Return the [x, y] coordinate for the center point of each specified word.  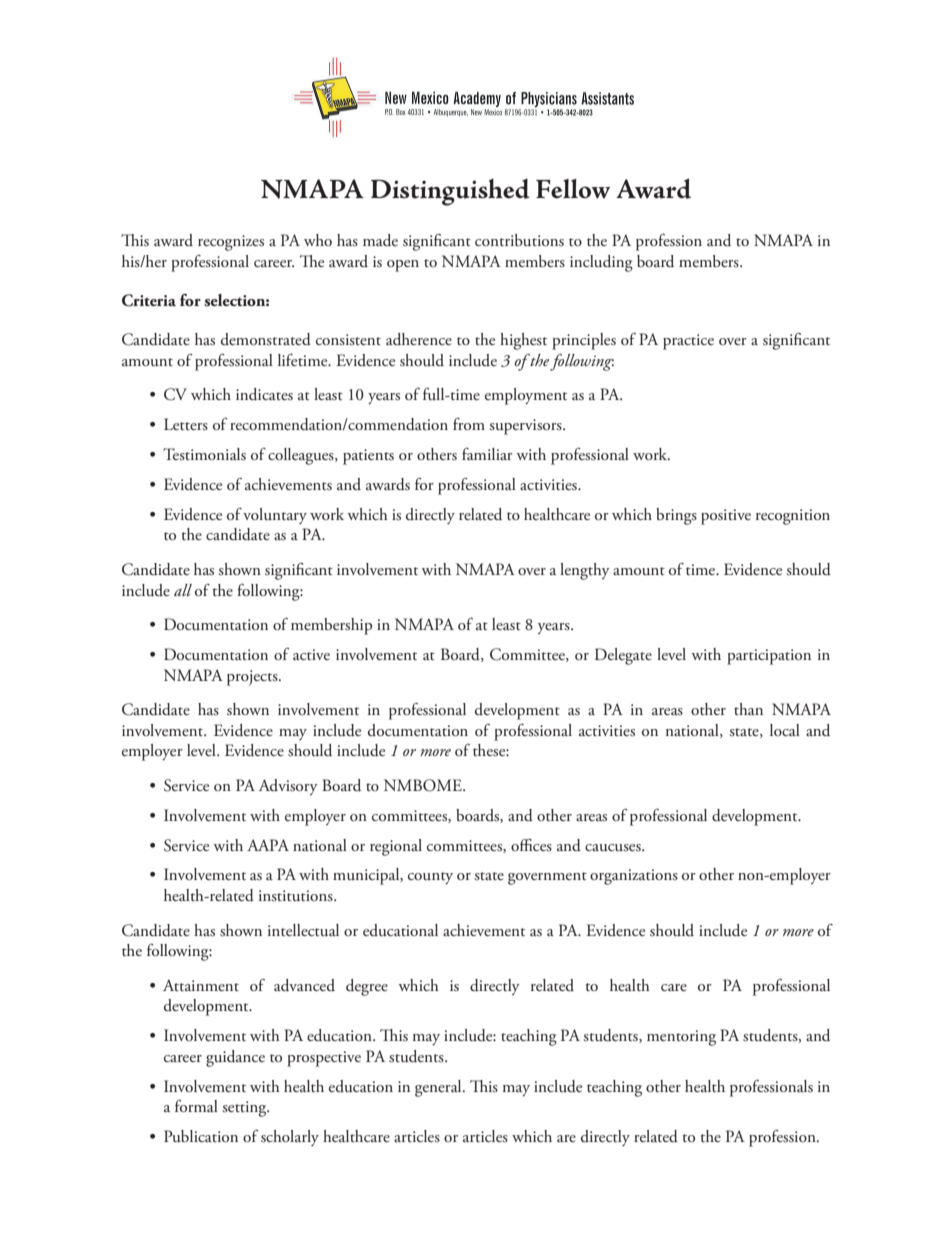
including [601, 263]
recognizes [231, 243]
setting [245, 1109]
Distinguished [450, 192]
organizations [634, 877]
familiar [487, 454]
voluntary [275, 516]
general [439, 1088]
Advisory [288, 787]
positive [726, 517]
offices [531, 844]
